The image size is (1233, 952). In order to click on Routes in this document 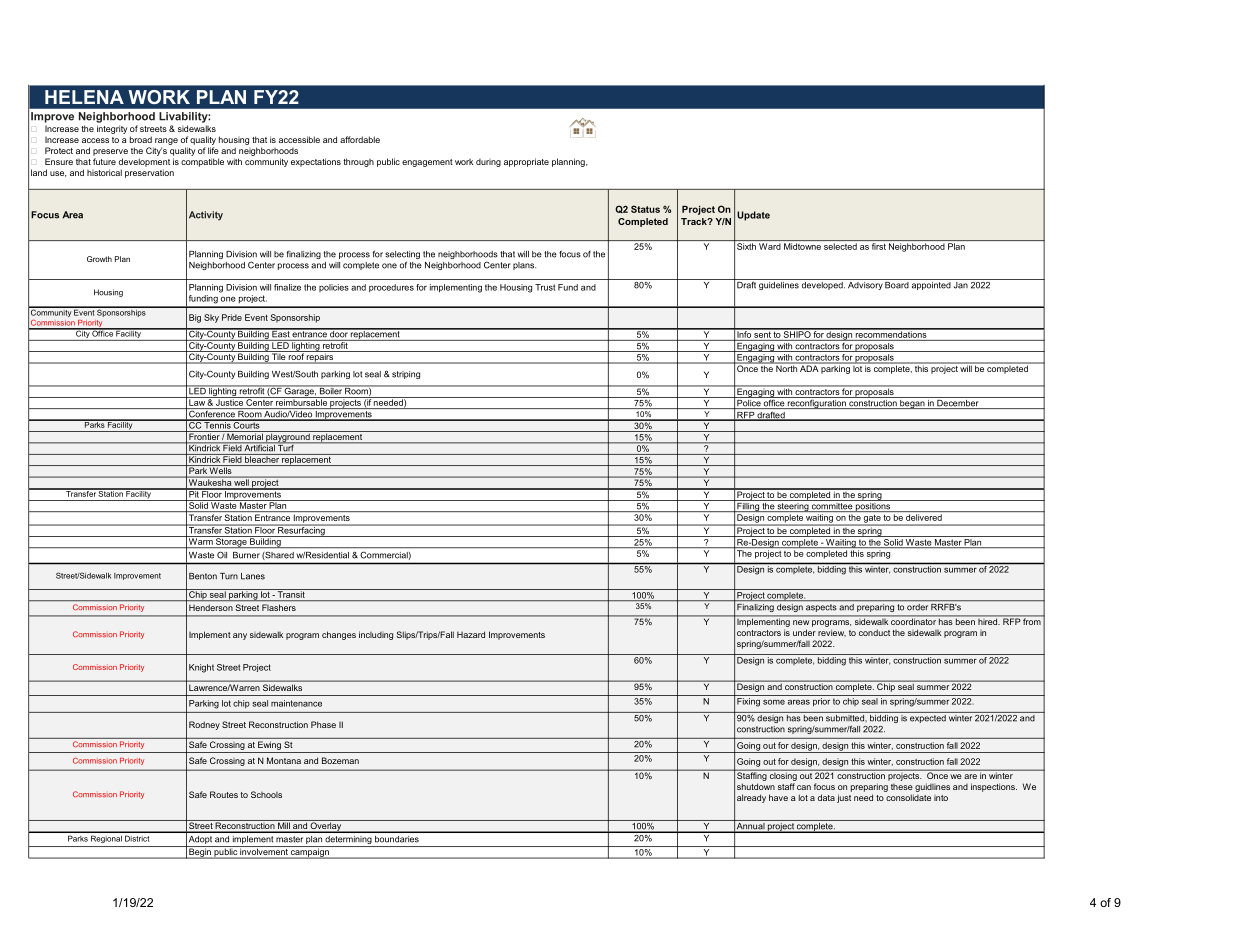, I will do `click(224, 794)`.
